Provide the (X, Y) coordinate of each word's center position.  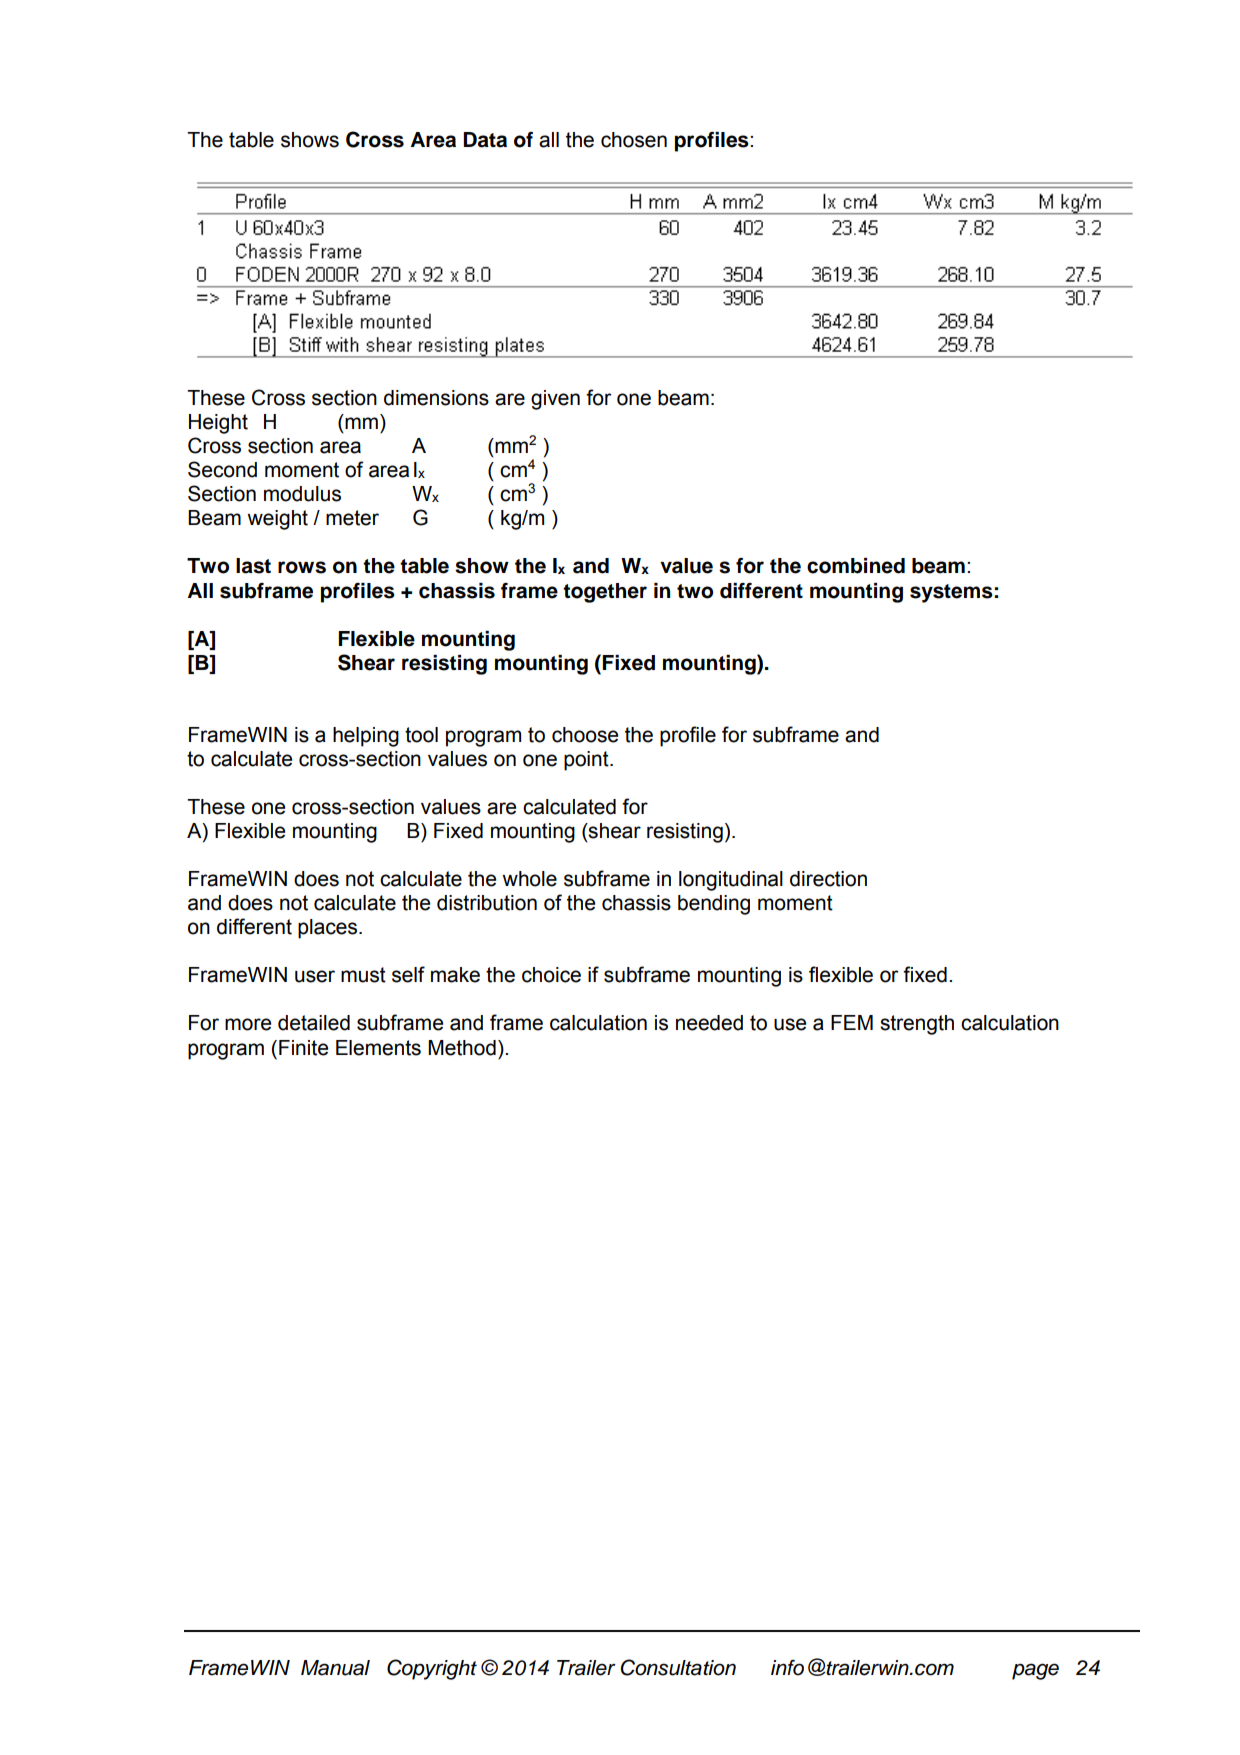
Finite (303, 1048)
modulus (302, 494)
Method (462, 1048)
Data (485, 140)
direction (828, 879)
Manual (335, 1668)
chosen (634, 140)
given (555, 400)
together (605, 593)
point (587, 761)
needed (709, 1023)
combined (856, 566)
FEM (852, 1022)
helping (366, 737)
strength (917, 1025)
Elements (378, 1048)
